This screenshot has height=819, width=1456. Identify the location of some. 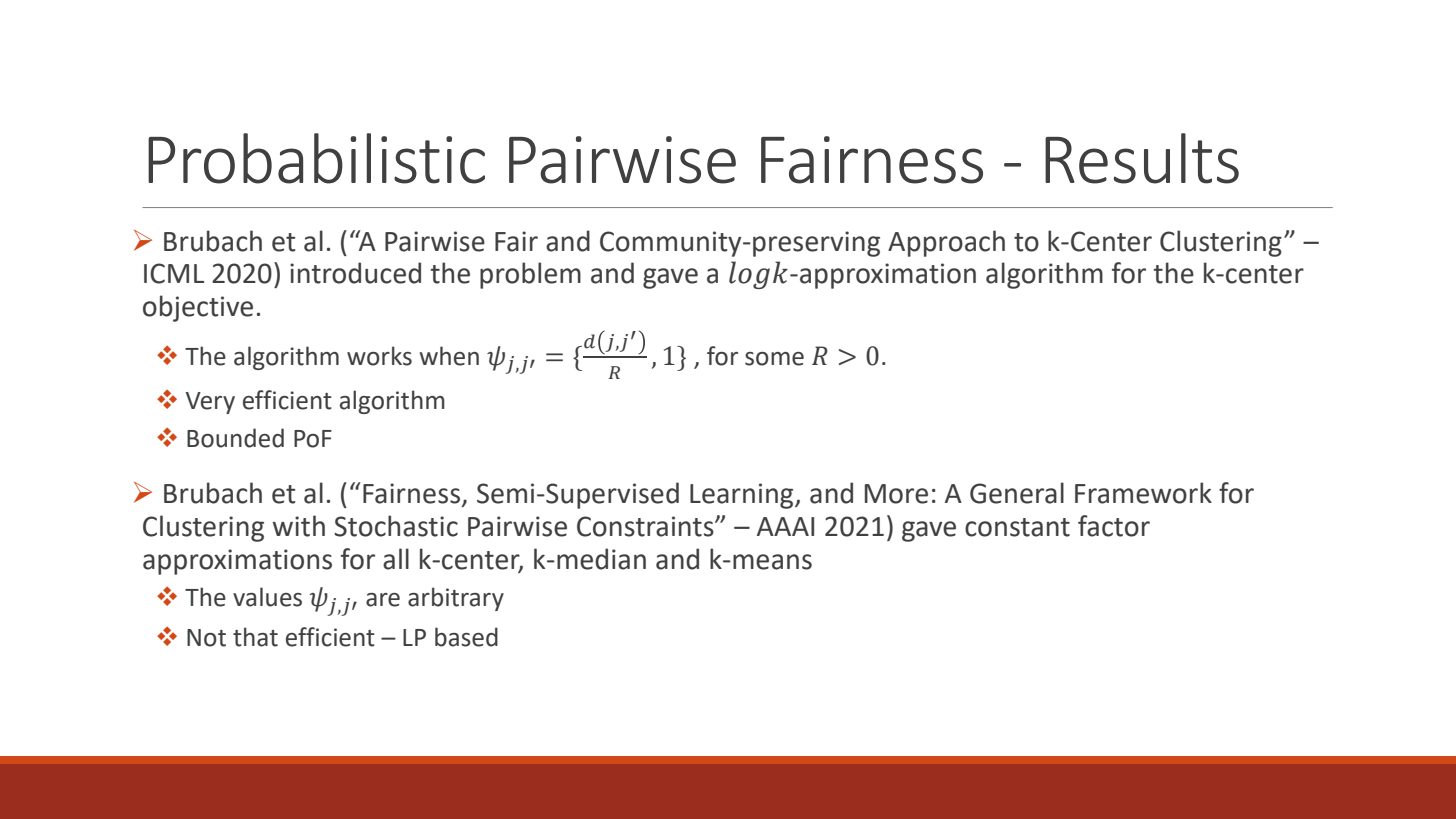
(774, 359).
